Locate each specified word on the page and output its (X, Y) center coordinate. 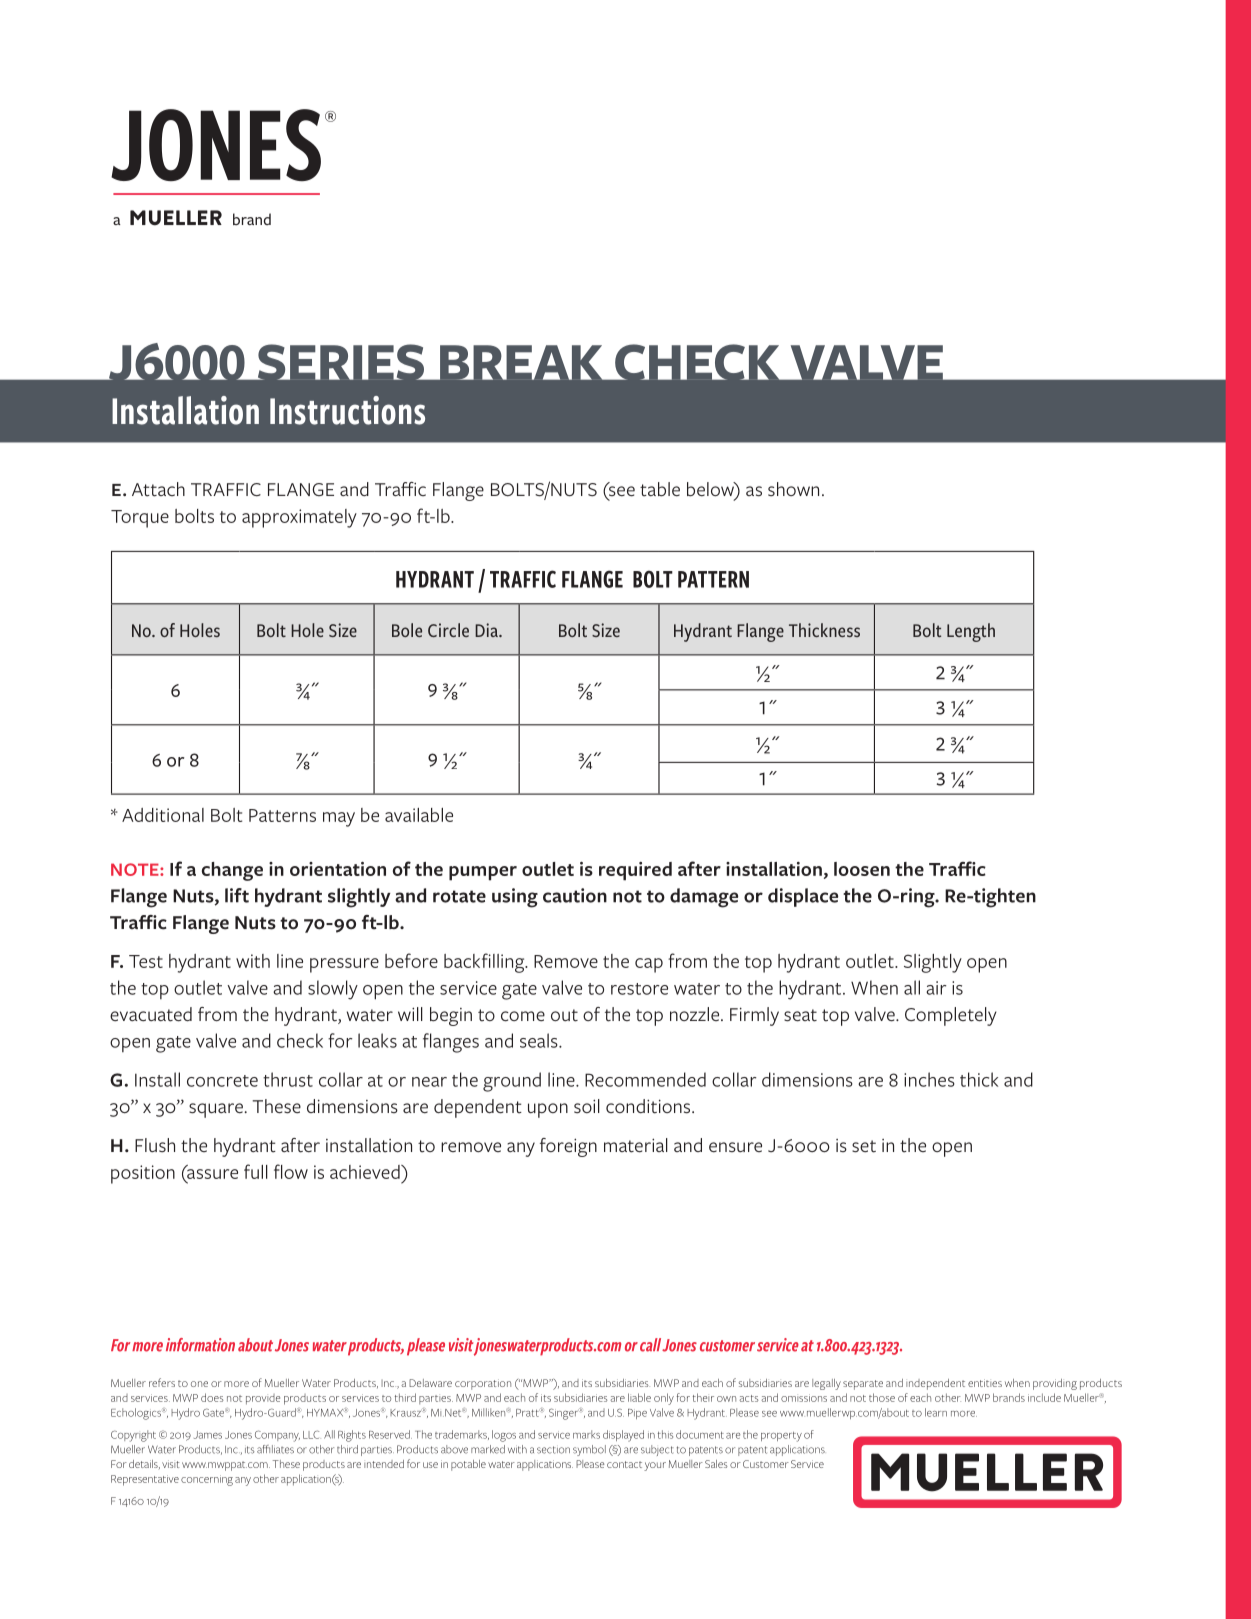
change (232, 871)
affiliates (275, 1449)
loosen (862, 869)
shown (793, 489)
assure (211, 1174)
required (635, 871)
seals (540, 1040)
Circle (448, 630)
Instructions (347, 410)
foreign (568, 1147)
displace (803, 897)
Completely (951, 1016)
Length (971, 632)
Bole (407, 630)
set (864, 1146)
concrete (222, 1081)
